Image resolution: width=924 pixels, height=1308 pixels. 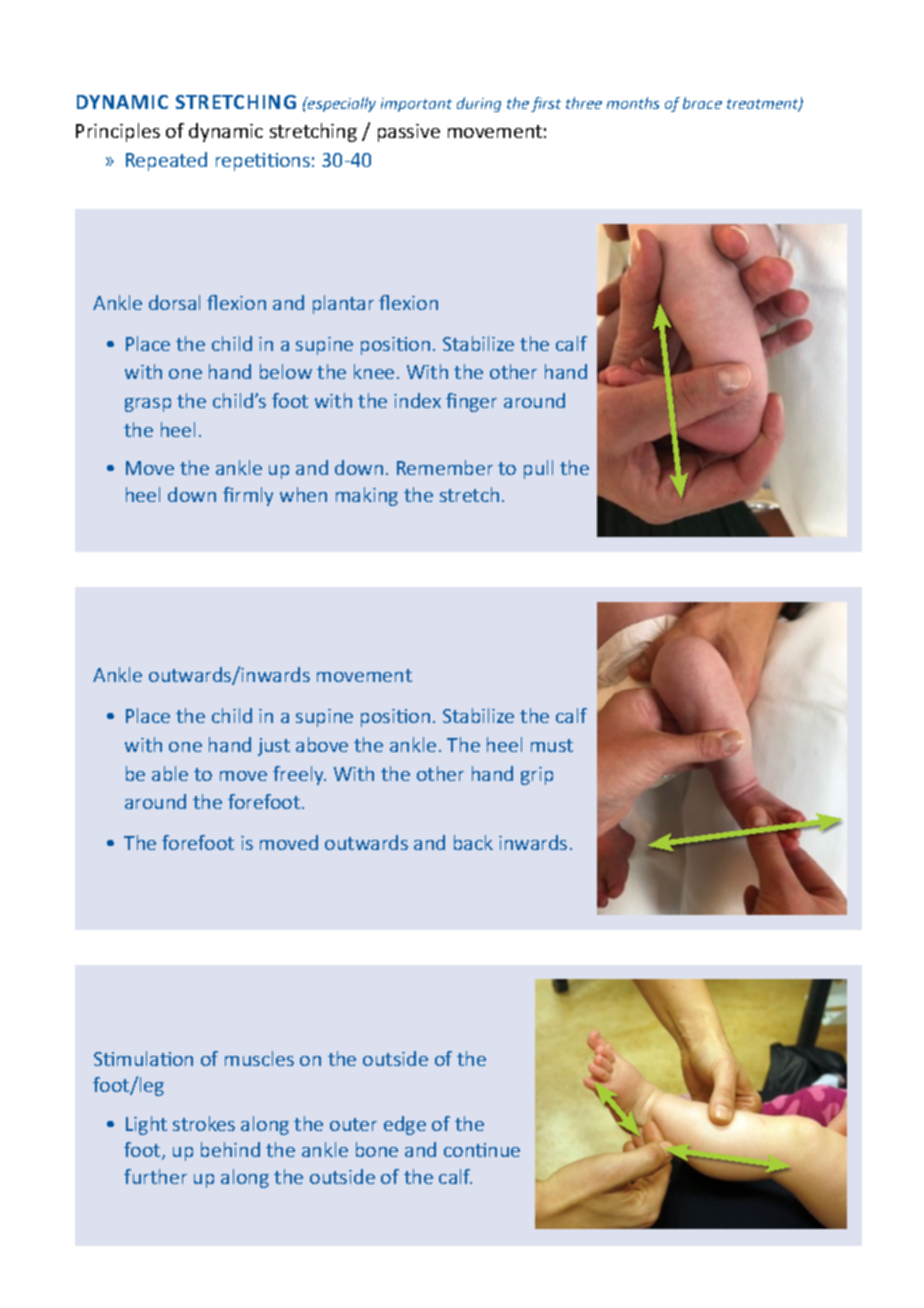 What do you see at coordinates (537, 776) in the screenshot?
I see `grip` at bounding box center [537, 776].
